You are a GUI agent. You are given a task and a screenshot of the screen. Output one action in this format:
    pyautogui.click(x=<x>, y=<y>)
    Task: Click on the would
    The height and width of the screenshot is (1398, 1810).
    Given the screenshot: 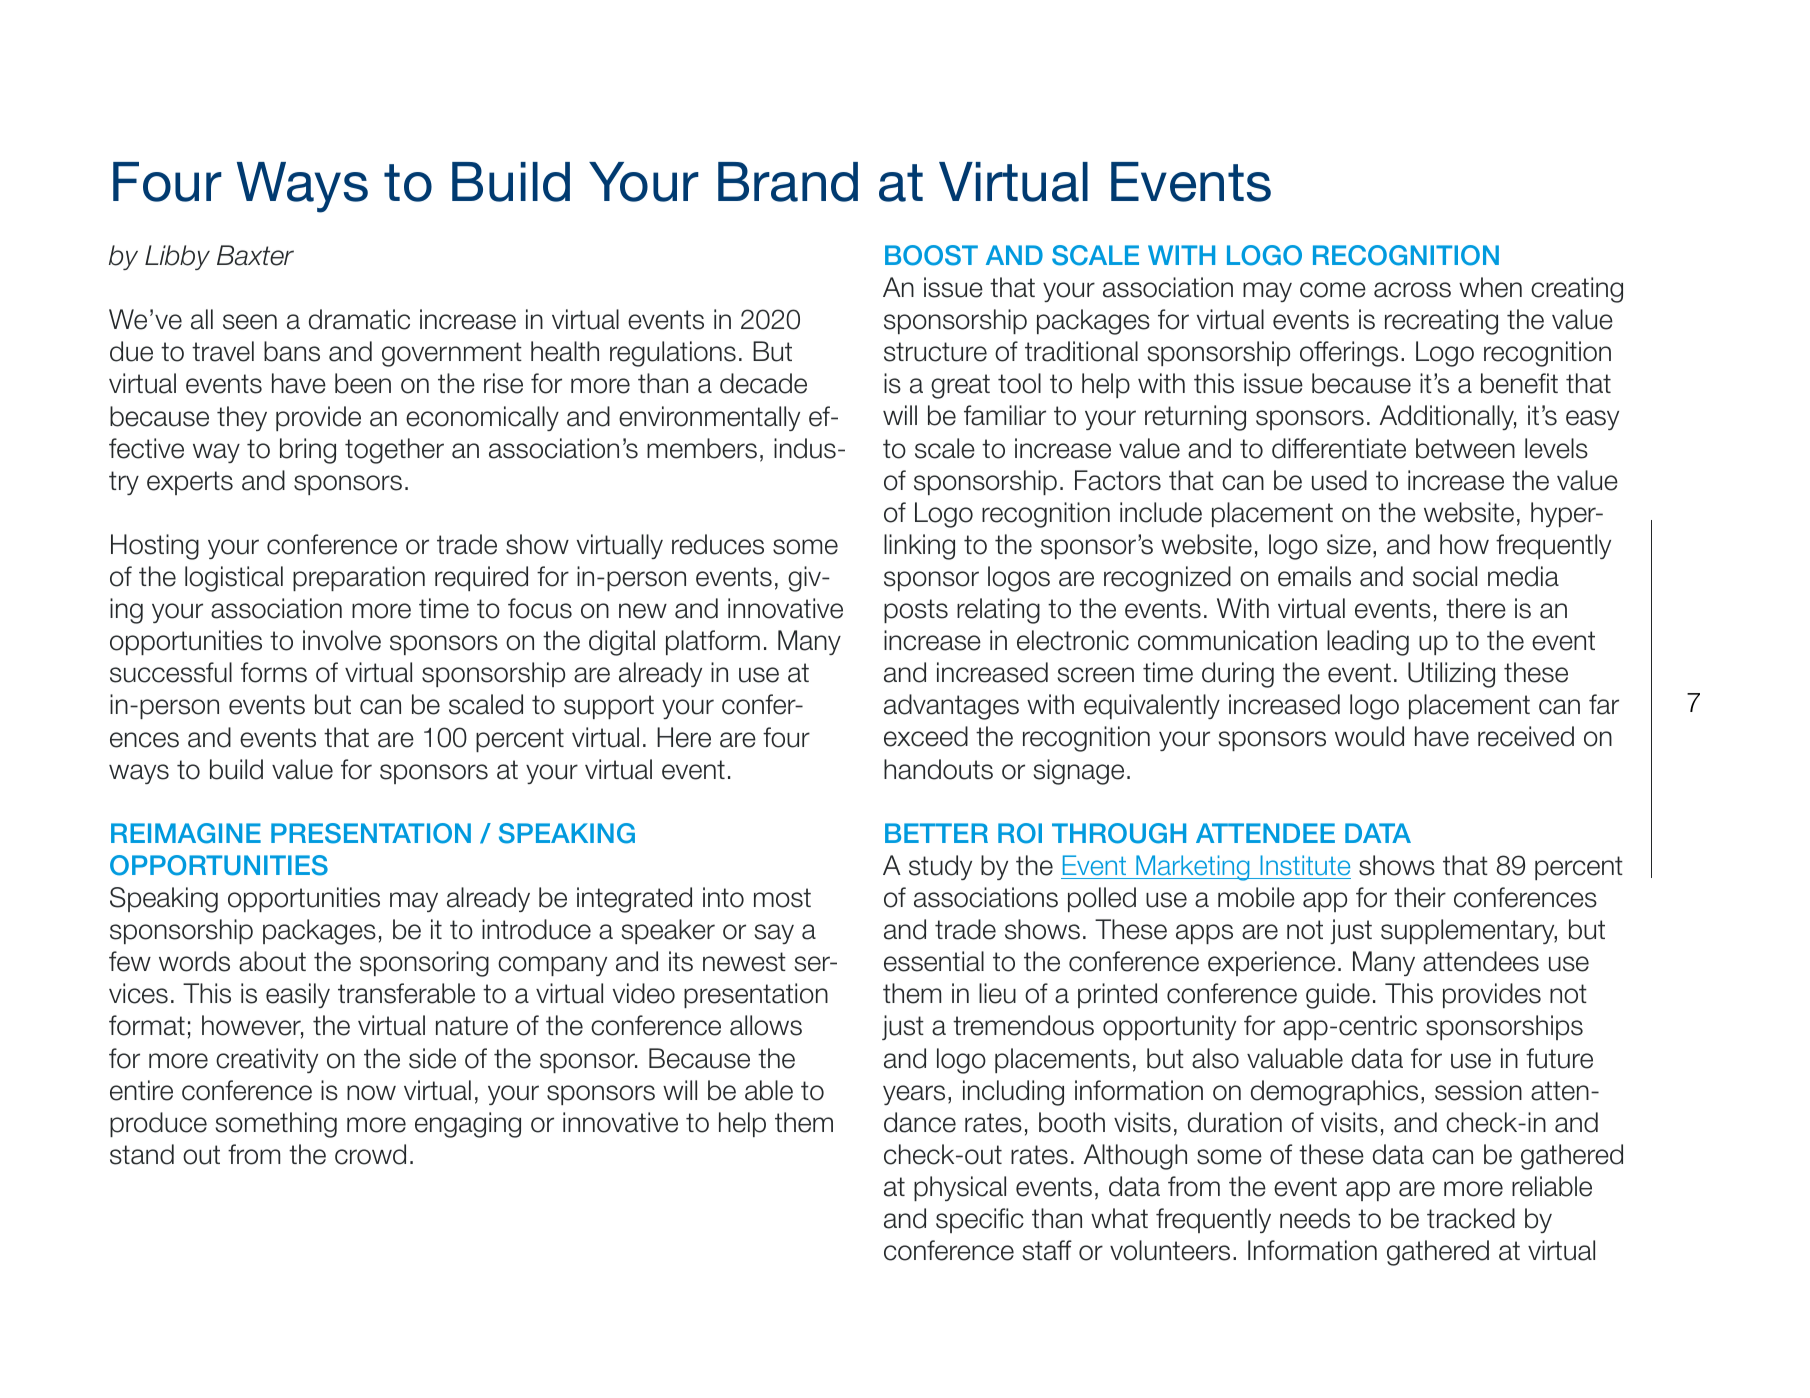 What is the action you would take?
    pyautogui.click(x=1369, y=736)
